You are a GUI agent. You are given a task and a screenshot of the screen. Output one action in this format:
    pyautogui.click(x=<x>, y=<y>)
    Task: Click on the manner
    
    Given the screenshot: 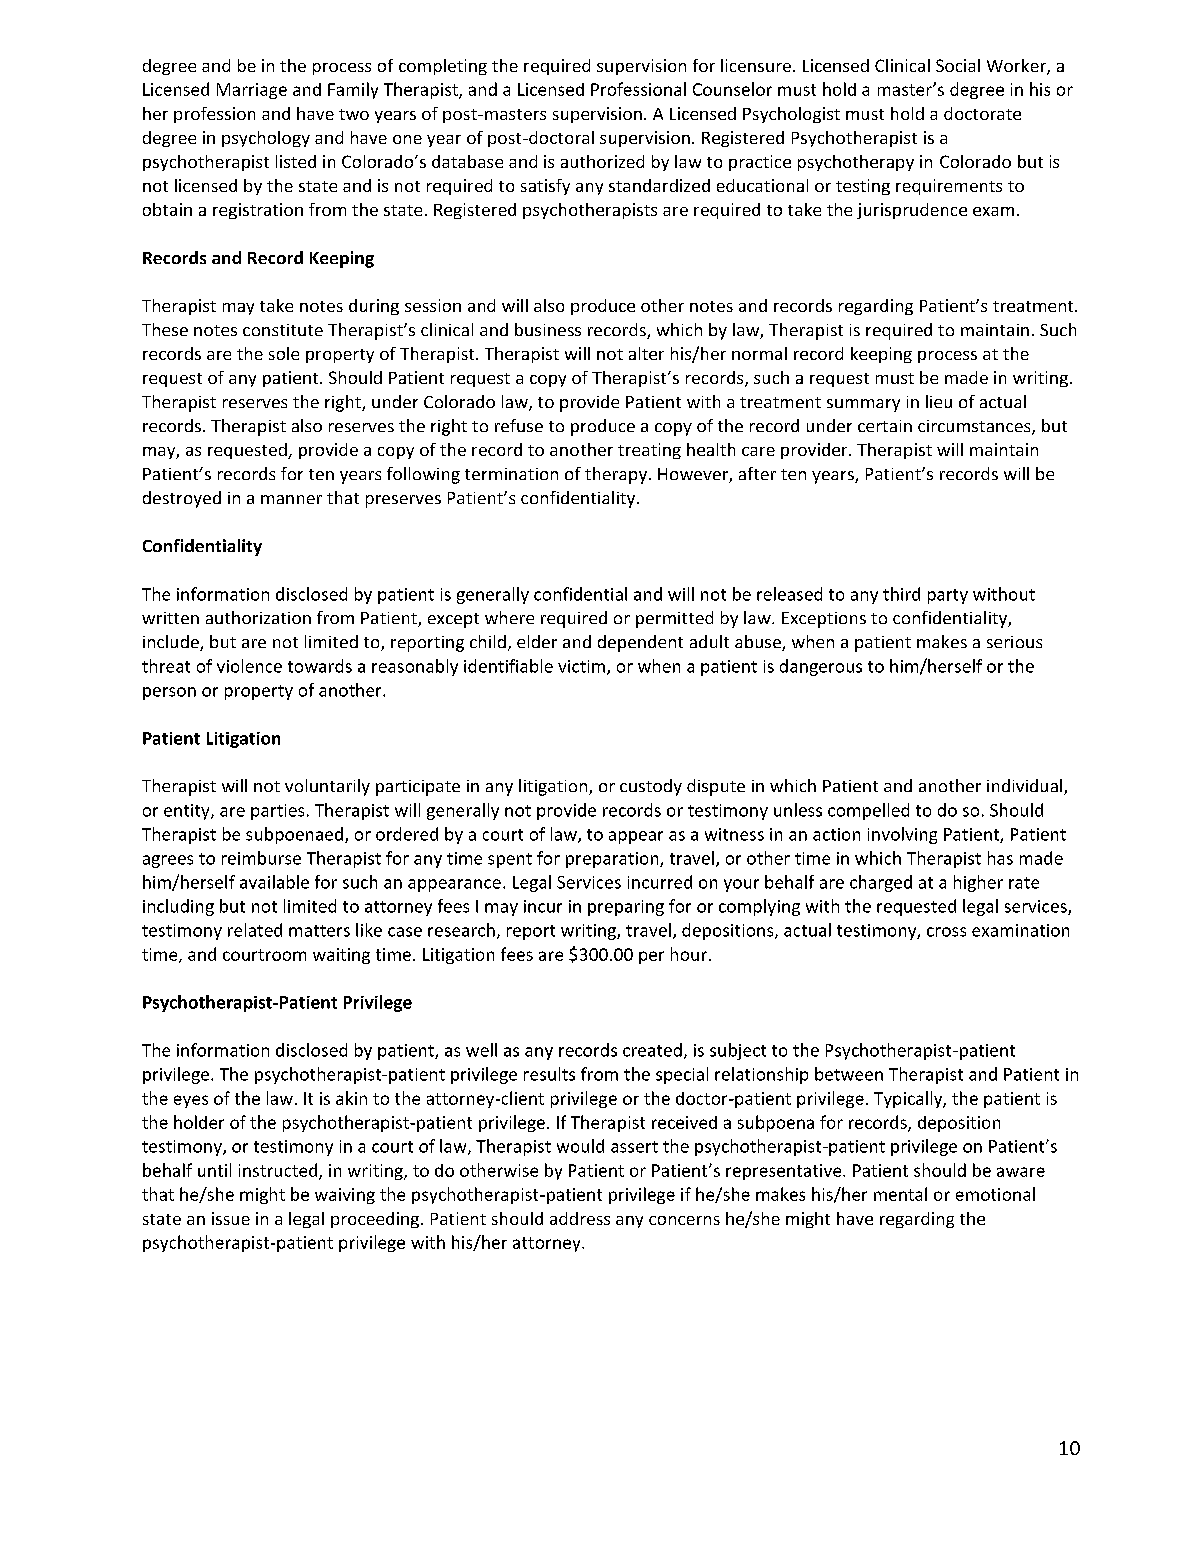 What is the action you would take?
    pyautogui.click(x=291, y=499)
